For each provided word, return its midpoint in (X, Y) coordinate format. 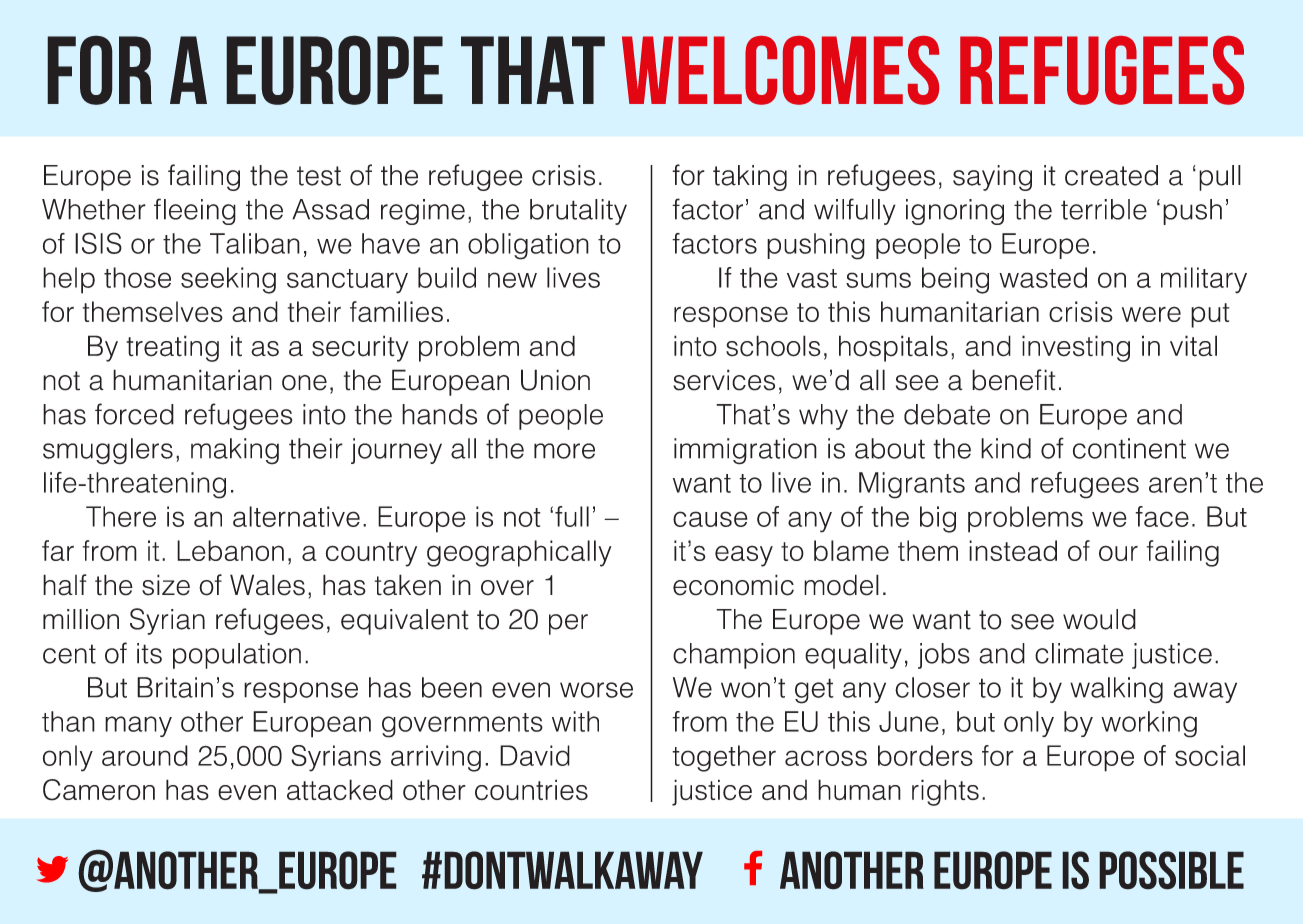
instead (1013, 550)
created (1111, 175)
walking (1116, 690)
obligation (528, 246)
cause (710, 519)
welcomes (780, 70)
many (138, 726)
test (319, 176)
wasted (1043, 277)
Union (555, 380)
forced (134, 414)
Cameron (99, 790)
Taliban (255, 243)
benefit (1014, 380)
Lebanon (230, 550)
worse (596, 690)
